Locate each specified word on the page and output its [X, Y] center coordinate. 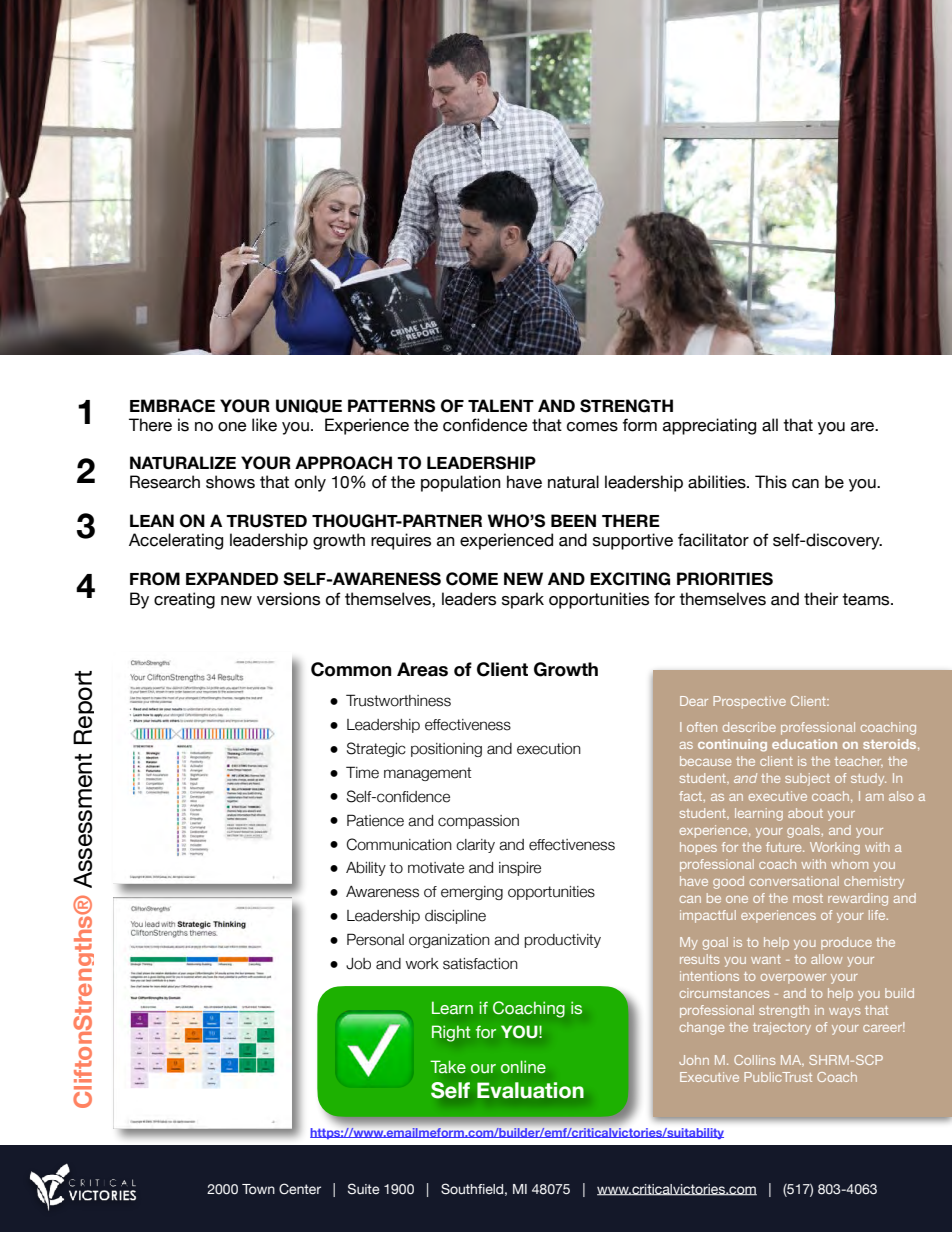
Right [451, 1033]
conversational [794, 881]
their [821, 599]
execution [549, 749]
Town [258, 1189]
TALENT [501, 405]
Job [358, 964]
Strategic [376, 749]
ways [845, 1013]
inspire [520, 869]
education [804, 744]
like [264, 425]
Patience [375, 820]
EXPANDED [232, 578]
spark [523, 600]
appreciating [709, 426]
